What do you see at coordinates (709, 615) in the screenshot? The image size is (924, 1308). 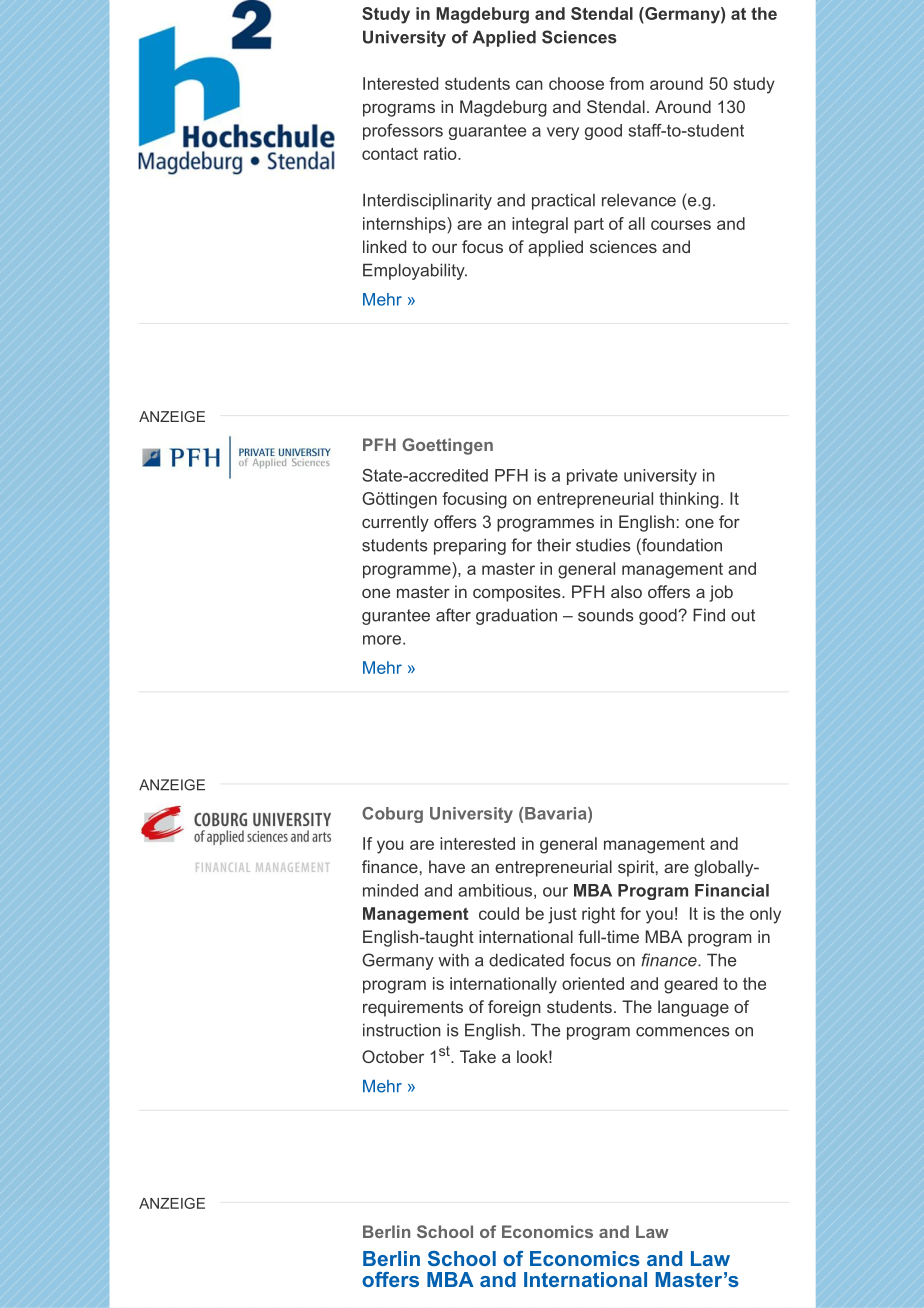 I see `Find` at bounding box center [709, 615].
